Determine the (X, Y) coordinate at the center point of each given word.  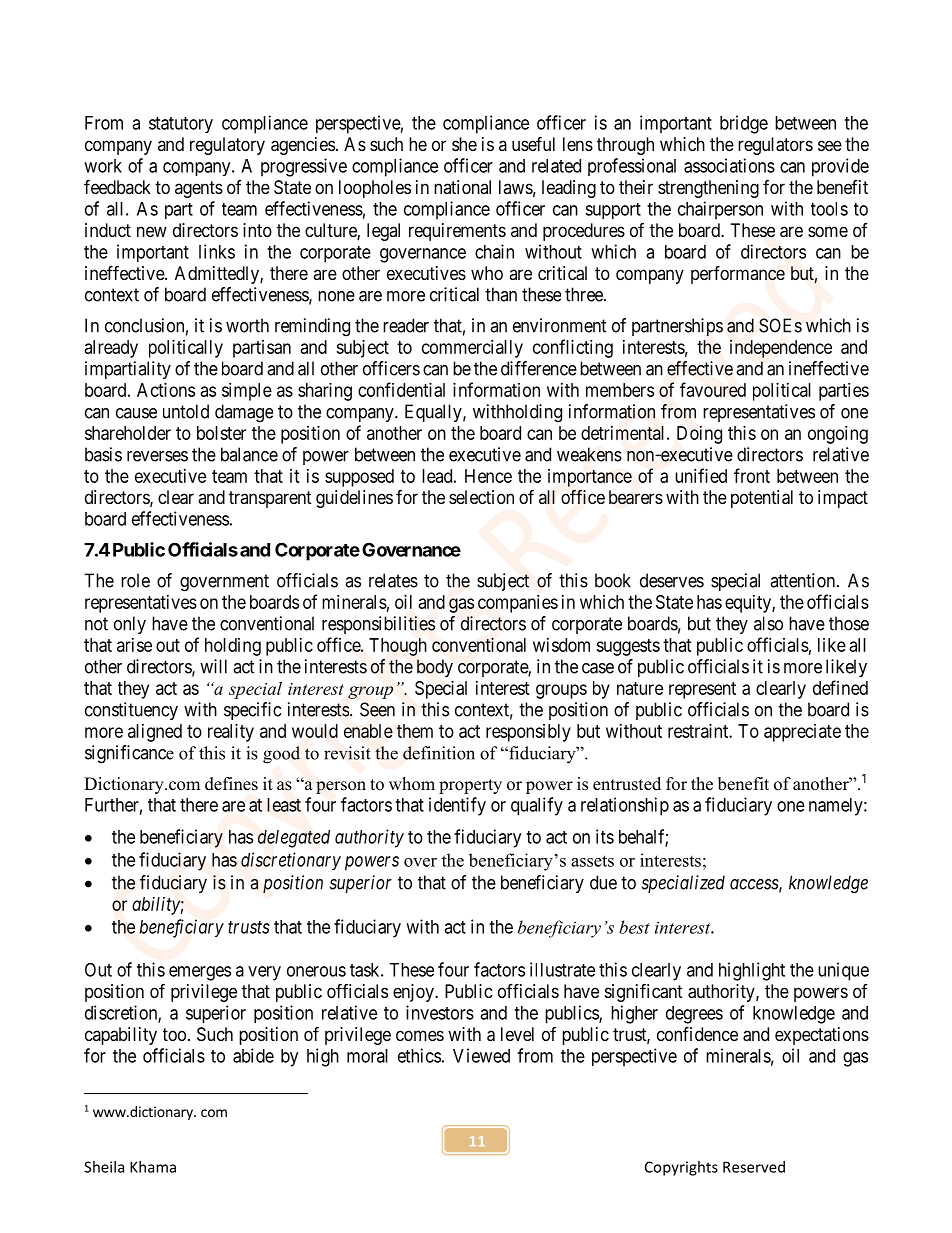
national (462, 187)
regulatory (227, 146)
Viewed (481, 1055)
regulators (775, 146)
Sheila (104, 1167)
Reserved (754, 1167)
